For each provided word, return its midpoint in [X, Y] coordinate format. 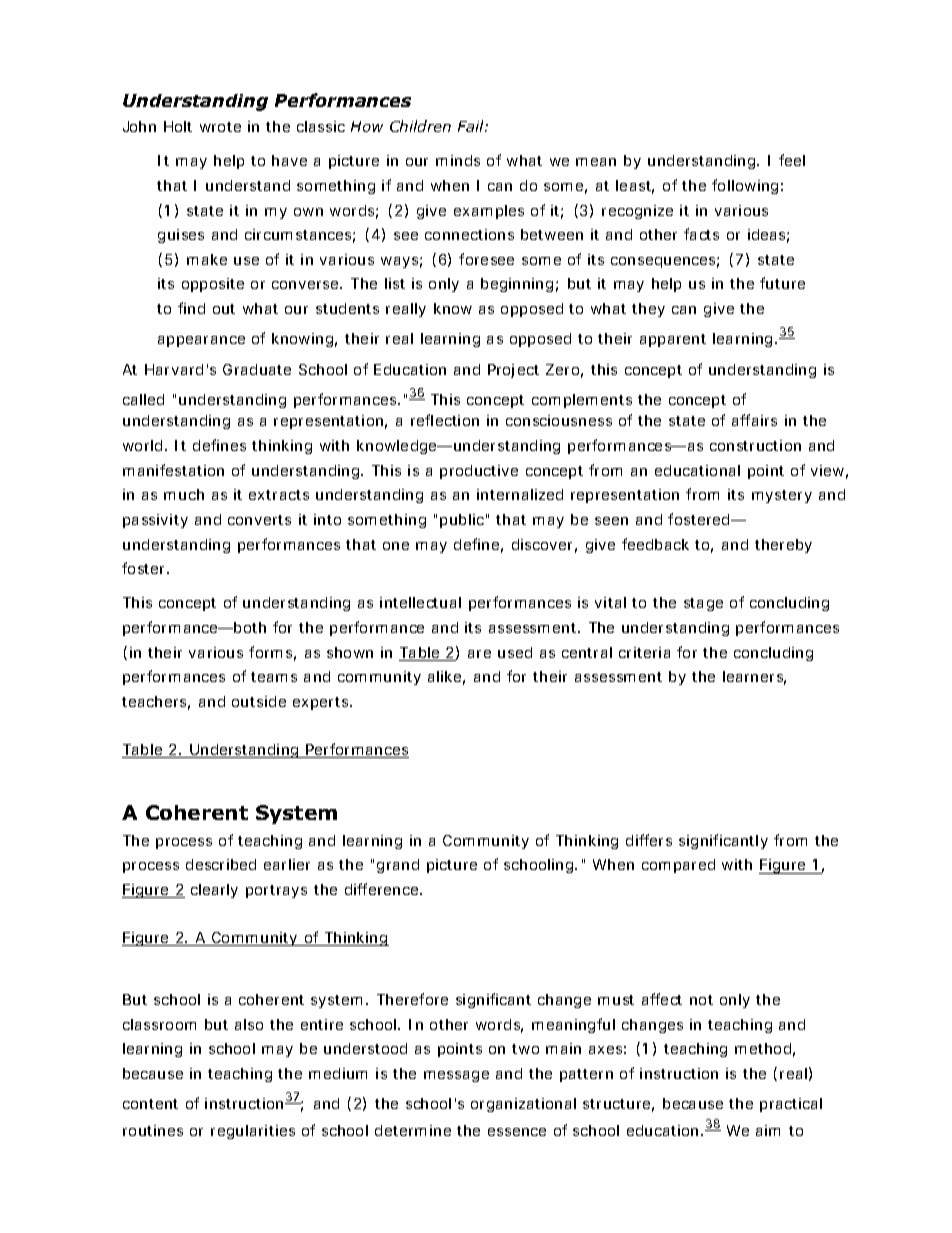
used [515, 652]
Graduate [257, 369]
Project [513, 371]
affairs [754, 420]
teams [274, 677]
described [221, 864]
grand [398, 866]
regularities [253, 1132]
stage [703, 604]
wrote [220, 127]
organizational [523, 1105]
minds [458, 160]
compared [678, 866]
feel [792, 160]
